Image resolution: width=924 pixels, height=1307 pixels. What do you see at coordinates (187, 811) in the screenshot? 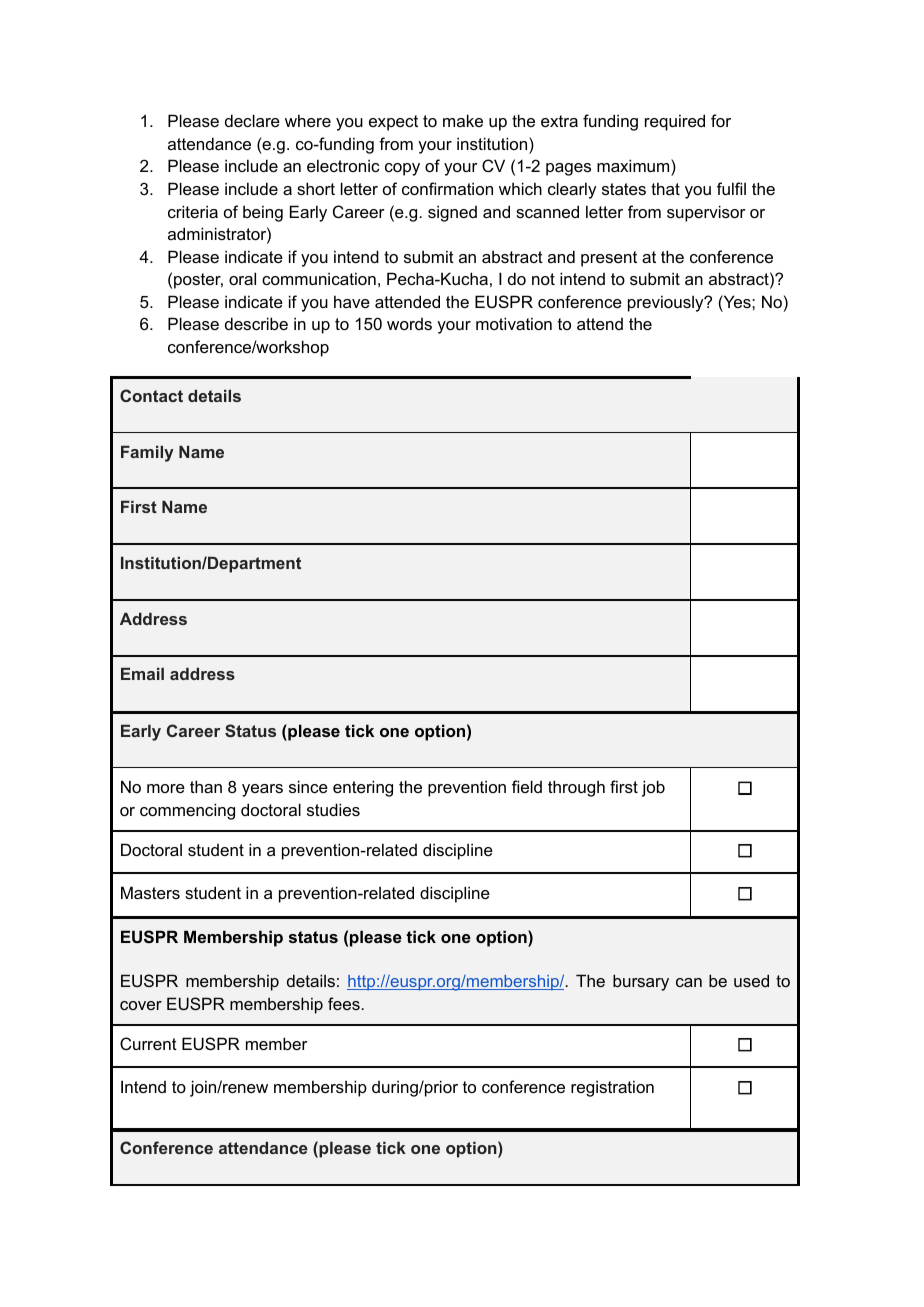
I see `commencing` at bounding box center [187, 811].
